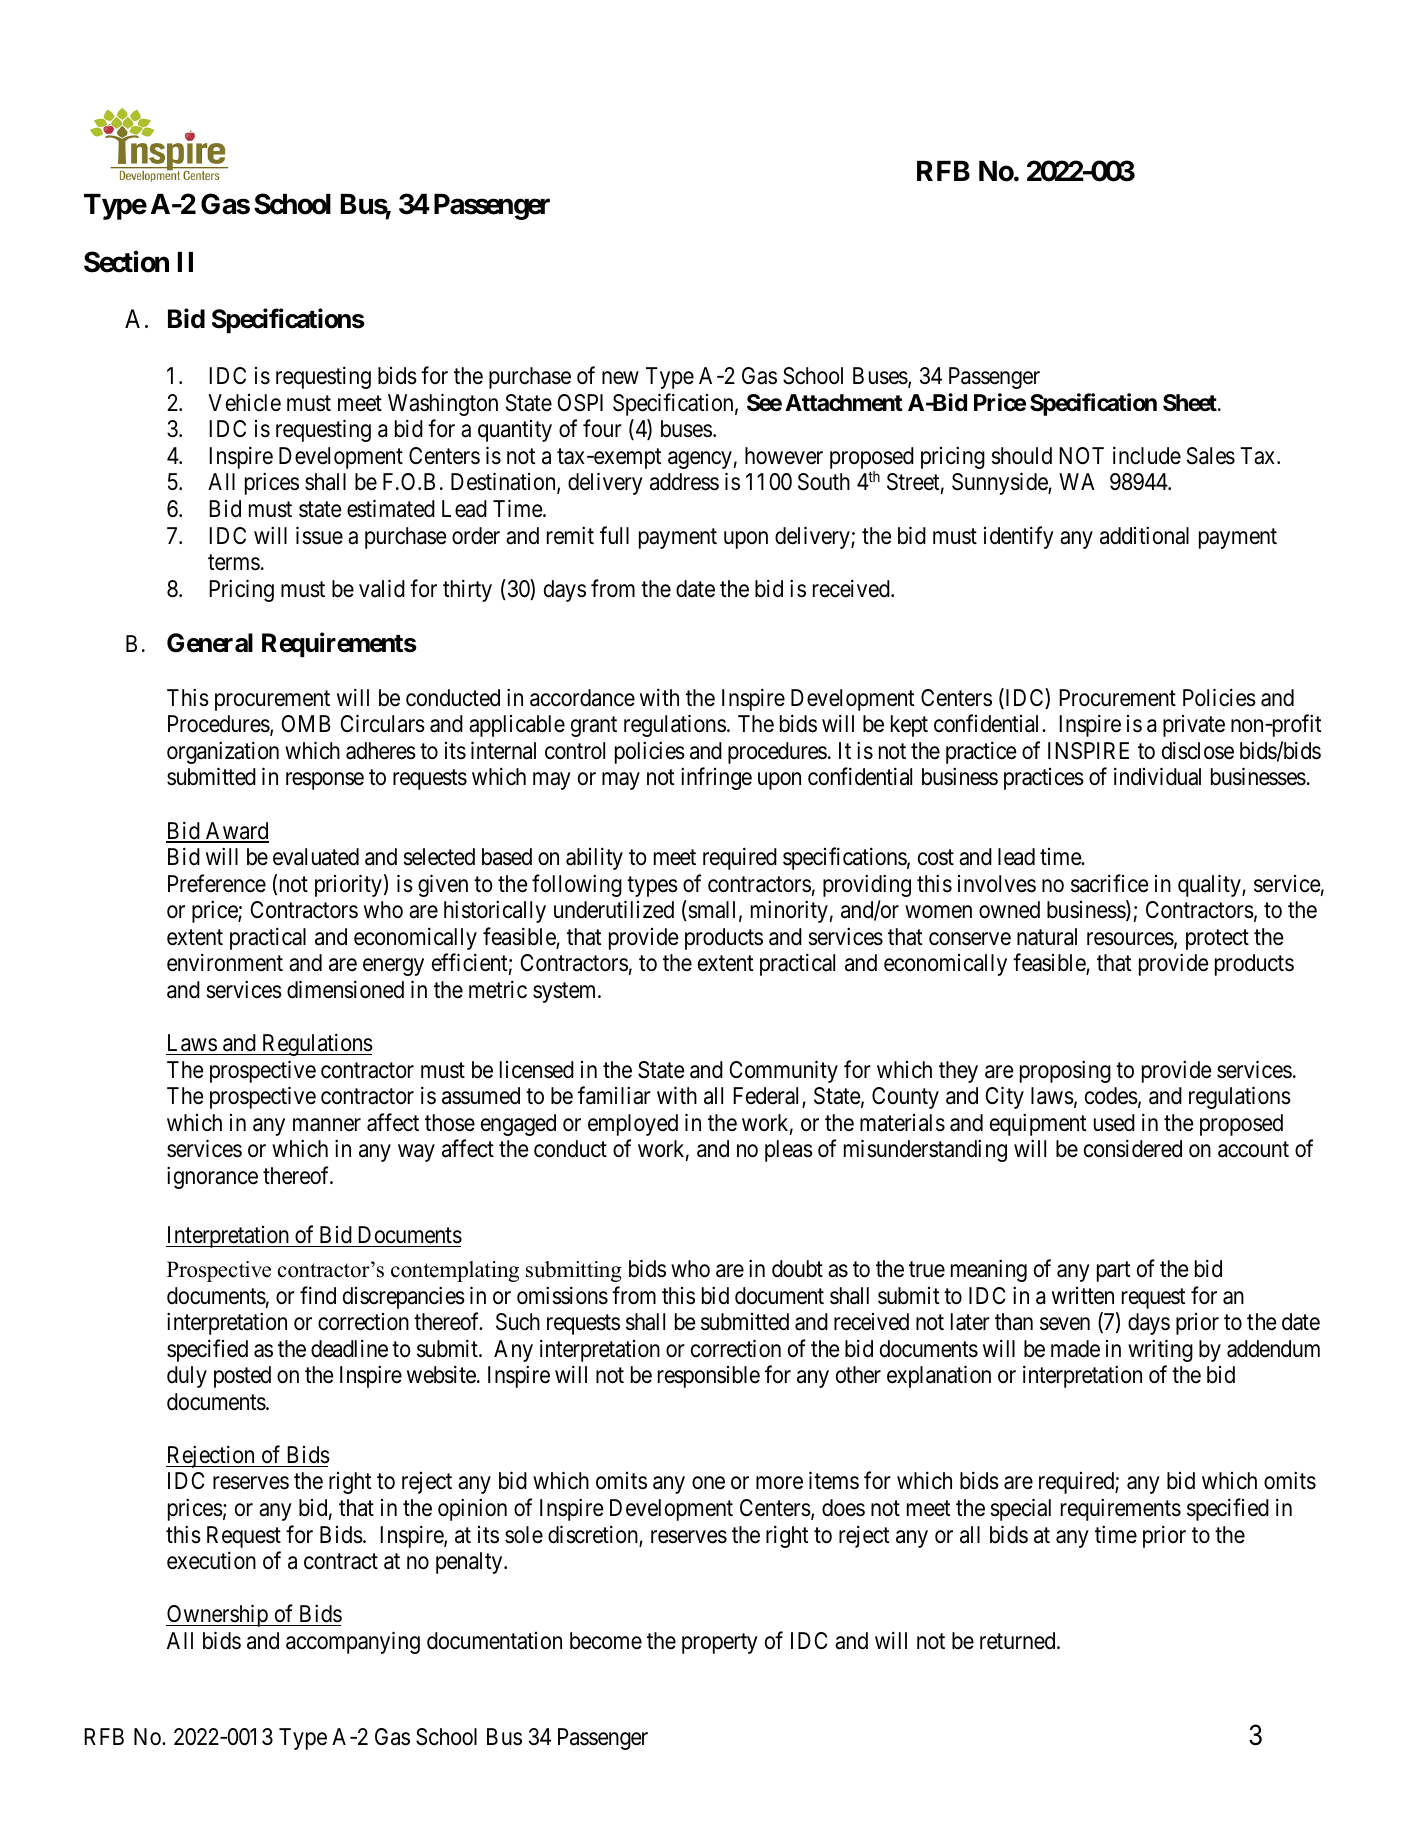 The width and height of the image is (1414, 1829). I want to click on find, so click(318, 1295).
